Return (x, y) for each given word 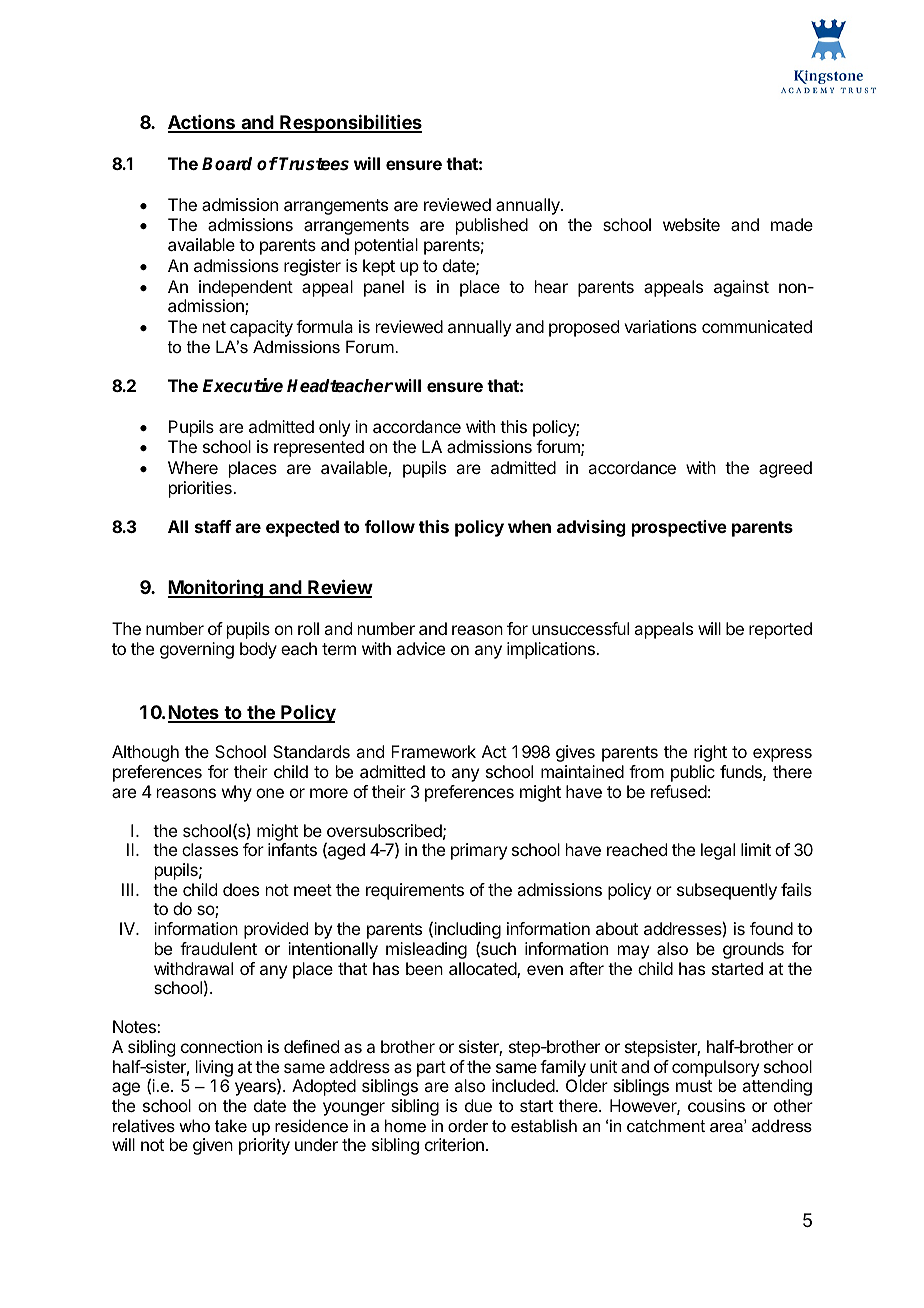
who (194, 1125)
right (710, 753)
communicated (757, 326)
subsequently (727, 891)
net (214, 327)
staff (213, 526)
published (492, 226)
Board (227, 164)
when (529, 526)
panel (384, 288)
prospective (679, 528)
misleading (426, 950)
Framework (433, 751)
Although (145, 753)
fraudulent (218, 948)
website (691, 224)
